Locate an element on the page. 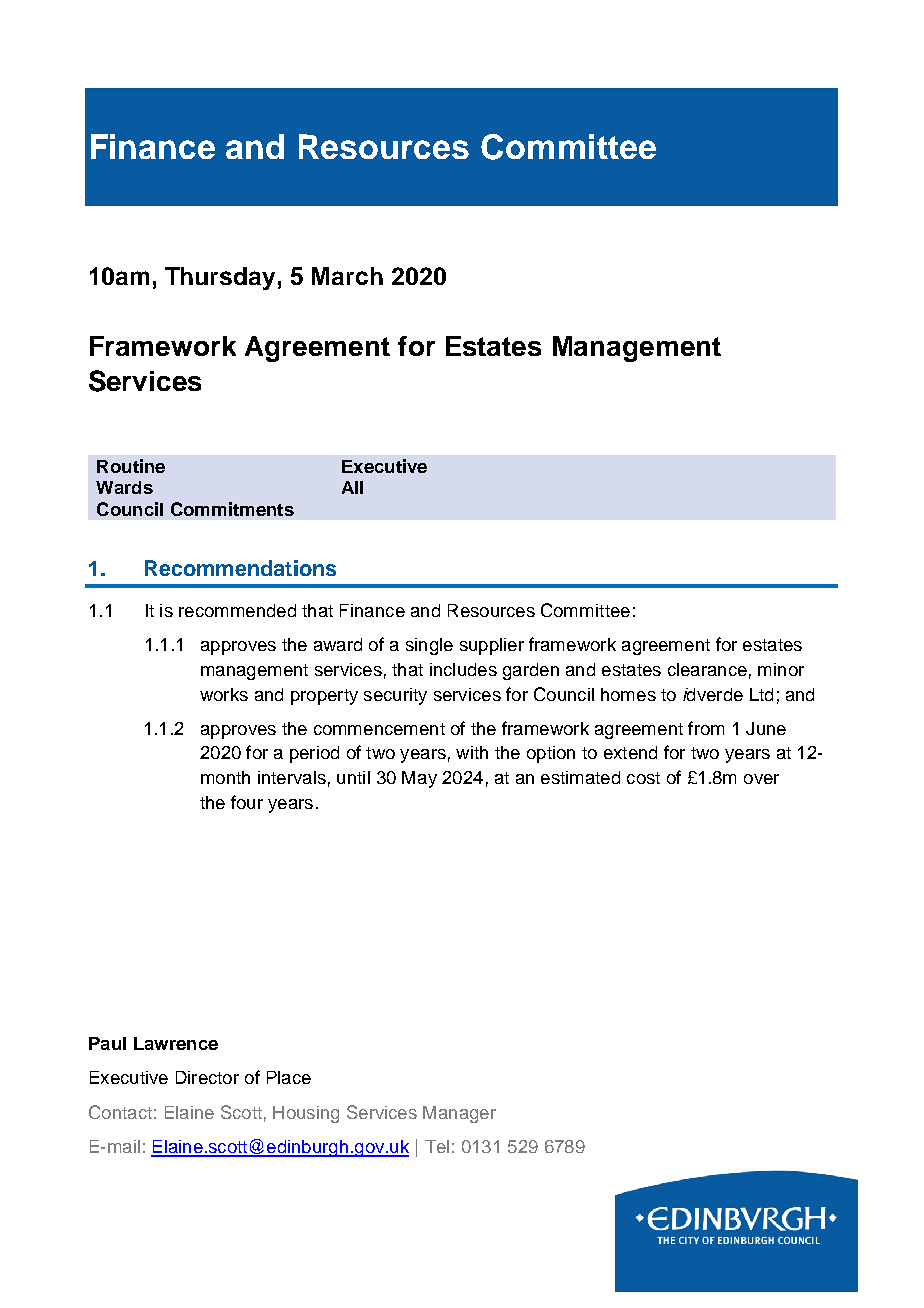 The image size is (924, 1308). Contact is located at coordinates (120, 1112).
